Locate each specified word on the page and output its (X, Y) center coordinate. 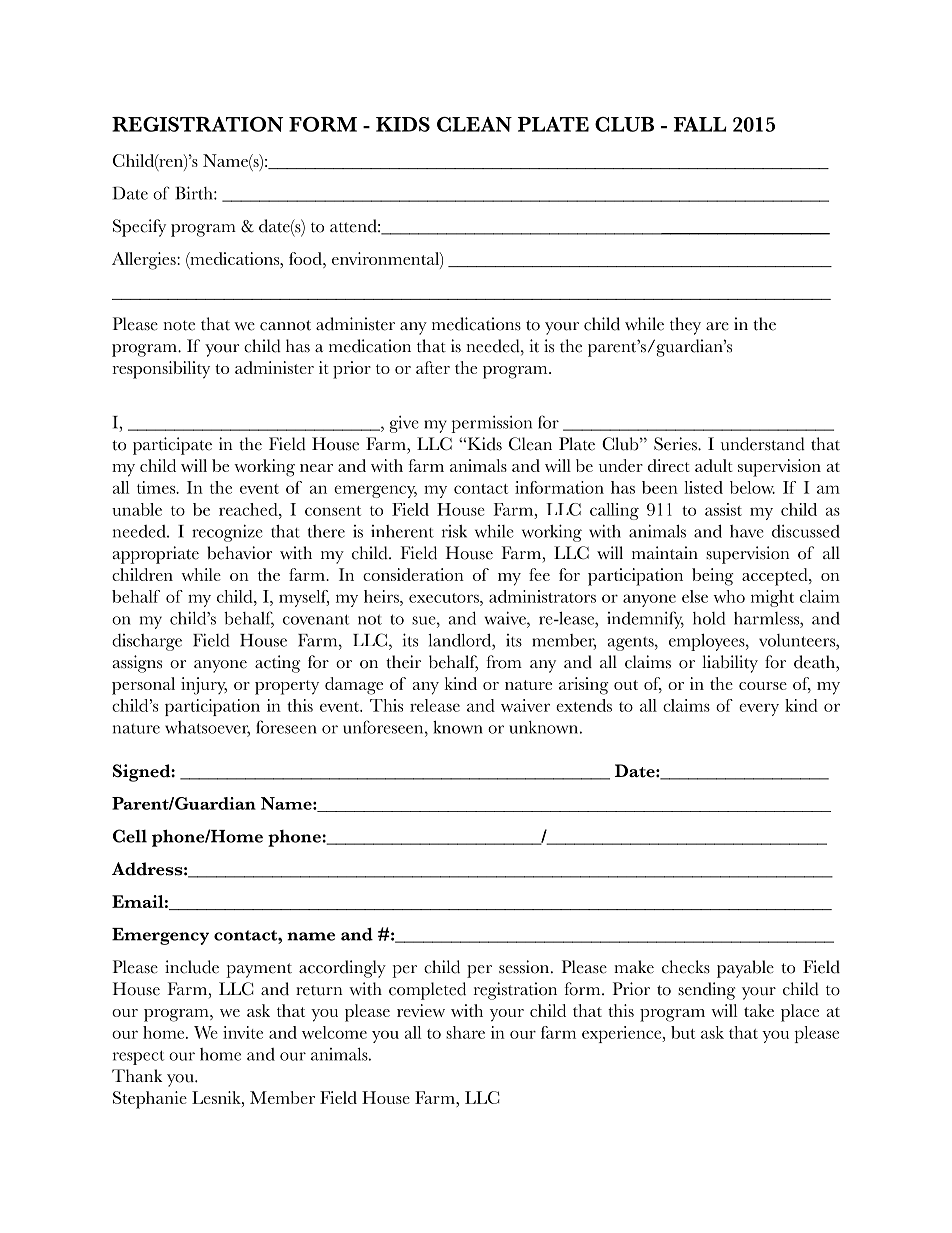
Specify (139, 228)
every (759, 709)
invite (243, 1032)
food (306, 258)
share (465, 1032)
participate (172, 446)
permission (491, 424)
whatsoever (207, 728)
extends (584, 705)
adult (714, 465)
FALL (700, 124)
